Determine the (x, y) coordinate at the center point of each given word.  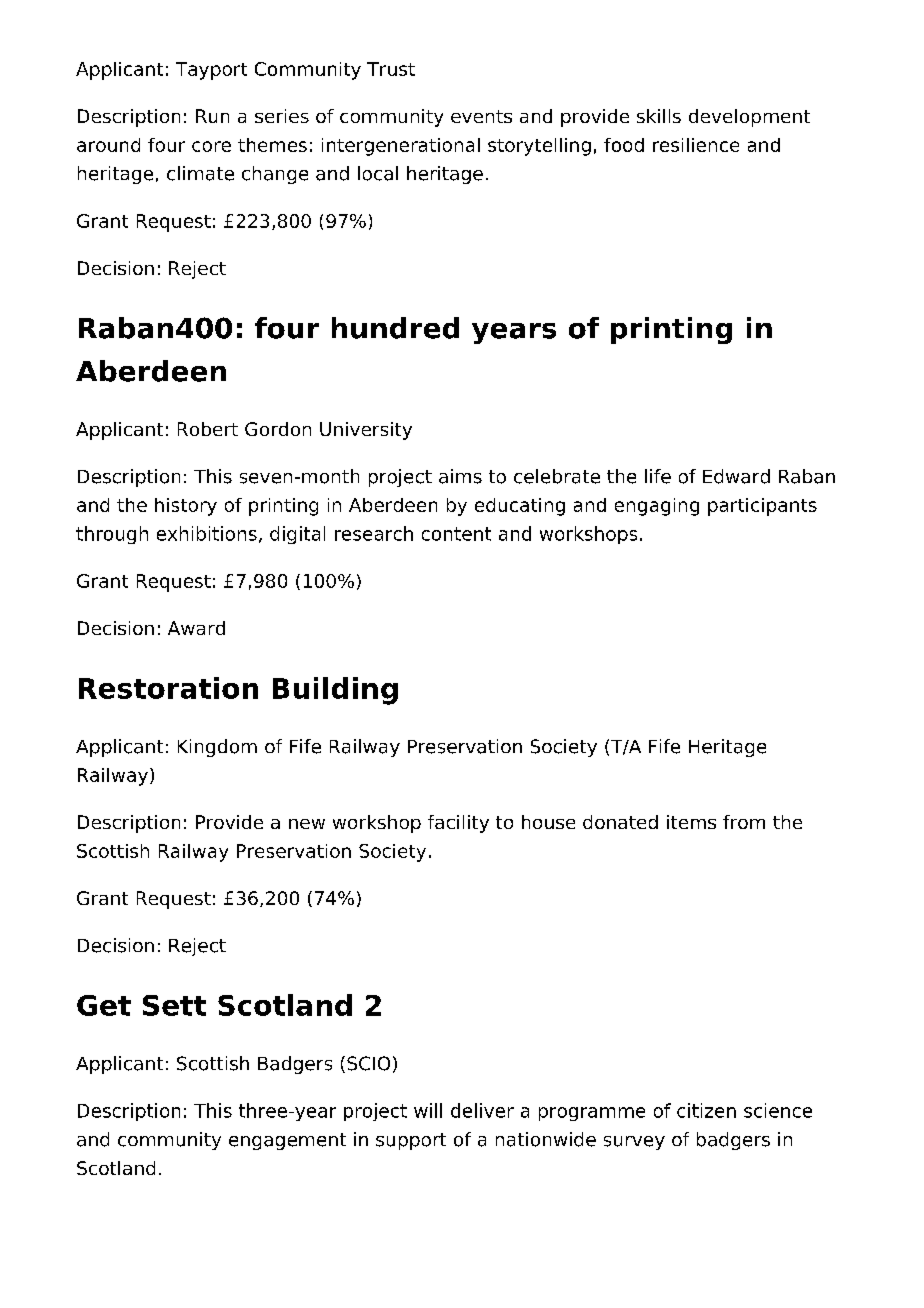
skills (659, 116)
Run (212, 116)
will (428, 1110)
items (691, 822)
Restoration (168, 688)
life (658, 476)
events (481, 116)
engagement (287, 1141)
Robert (208, 429)
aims (460, 476)
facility (458, 824)
